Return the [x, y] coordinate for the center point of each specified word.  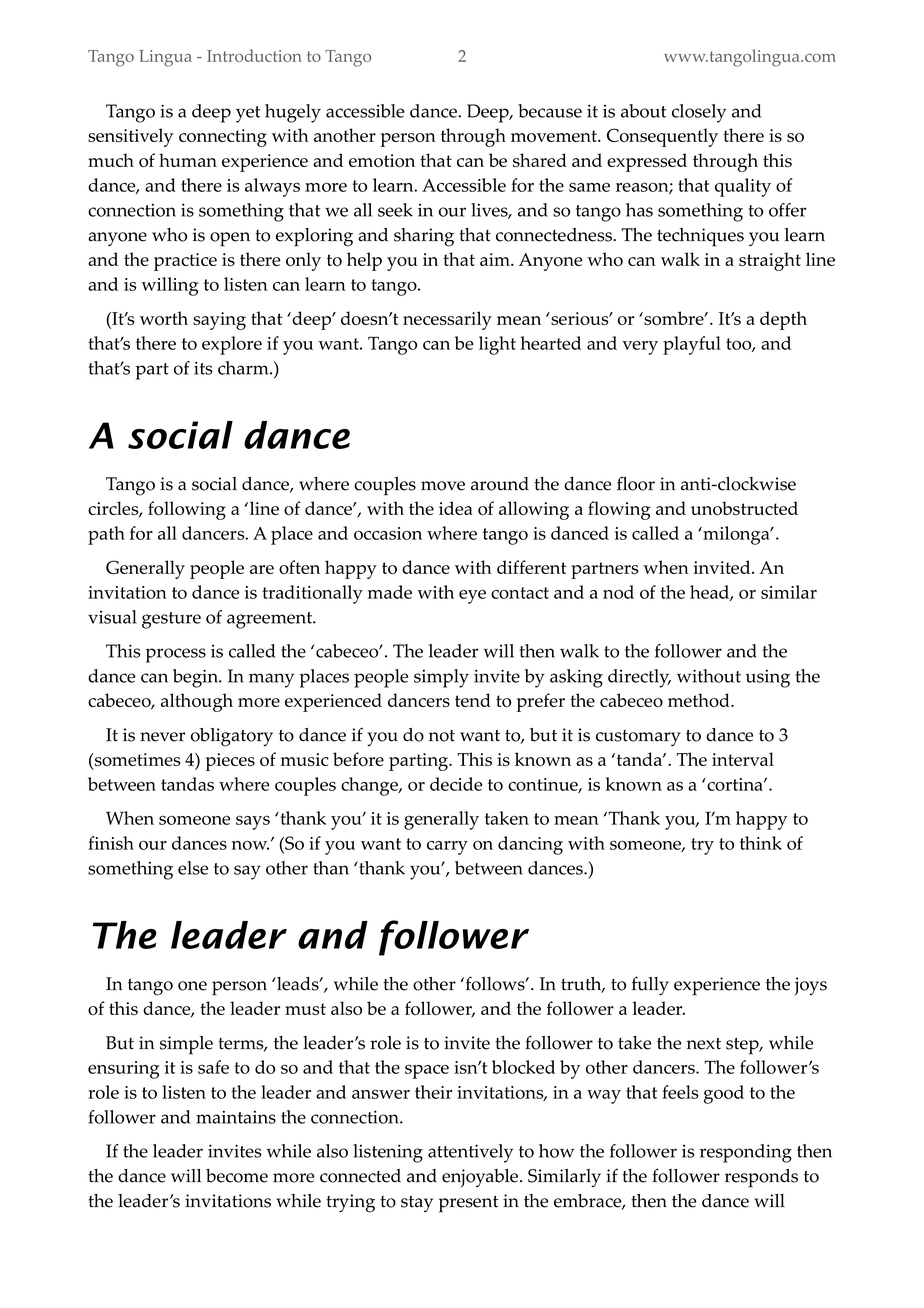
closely [699, 113]
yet [248, 114]
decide [456, 784]
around [500, 484]
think [761, 843]
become [237, 1176]
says [253, 822]
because [550, 111]
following [187, 510]
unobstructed [744, 508]
